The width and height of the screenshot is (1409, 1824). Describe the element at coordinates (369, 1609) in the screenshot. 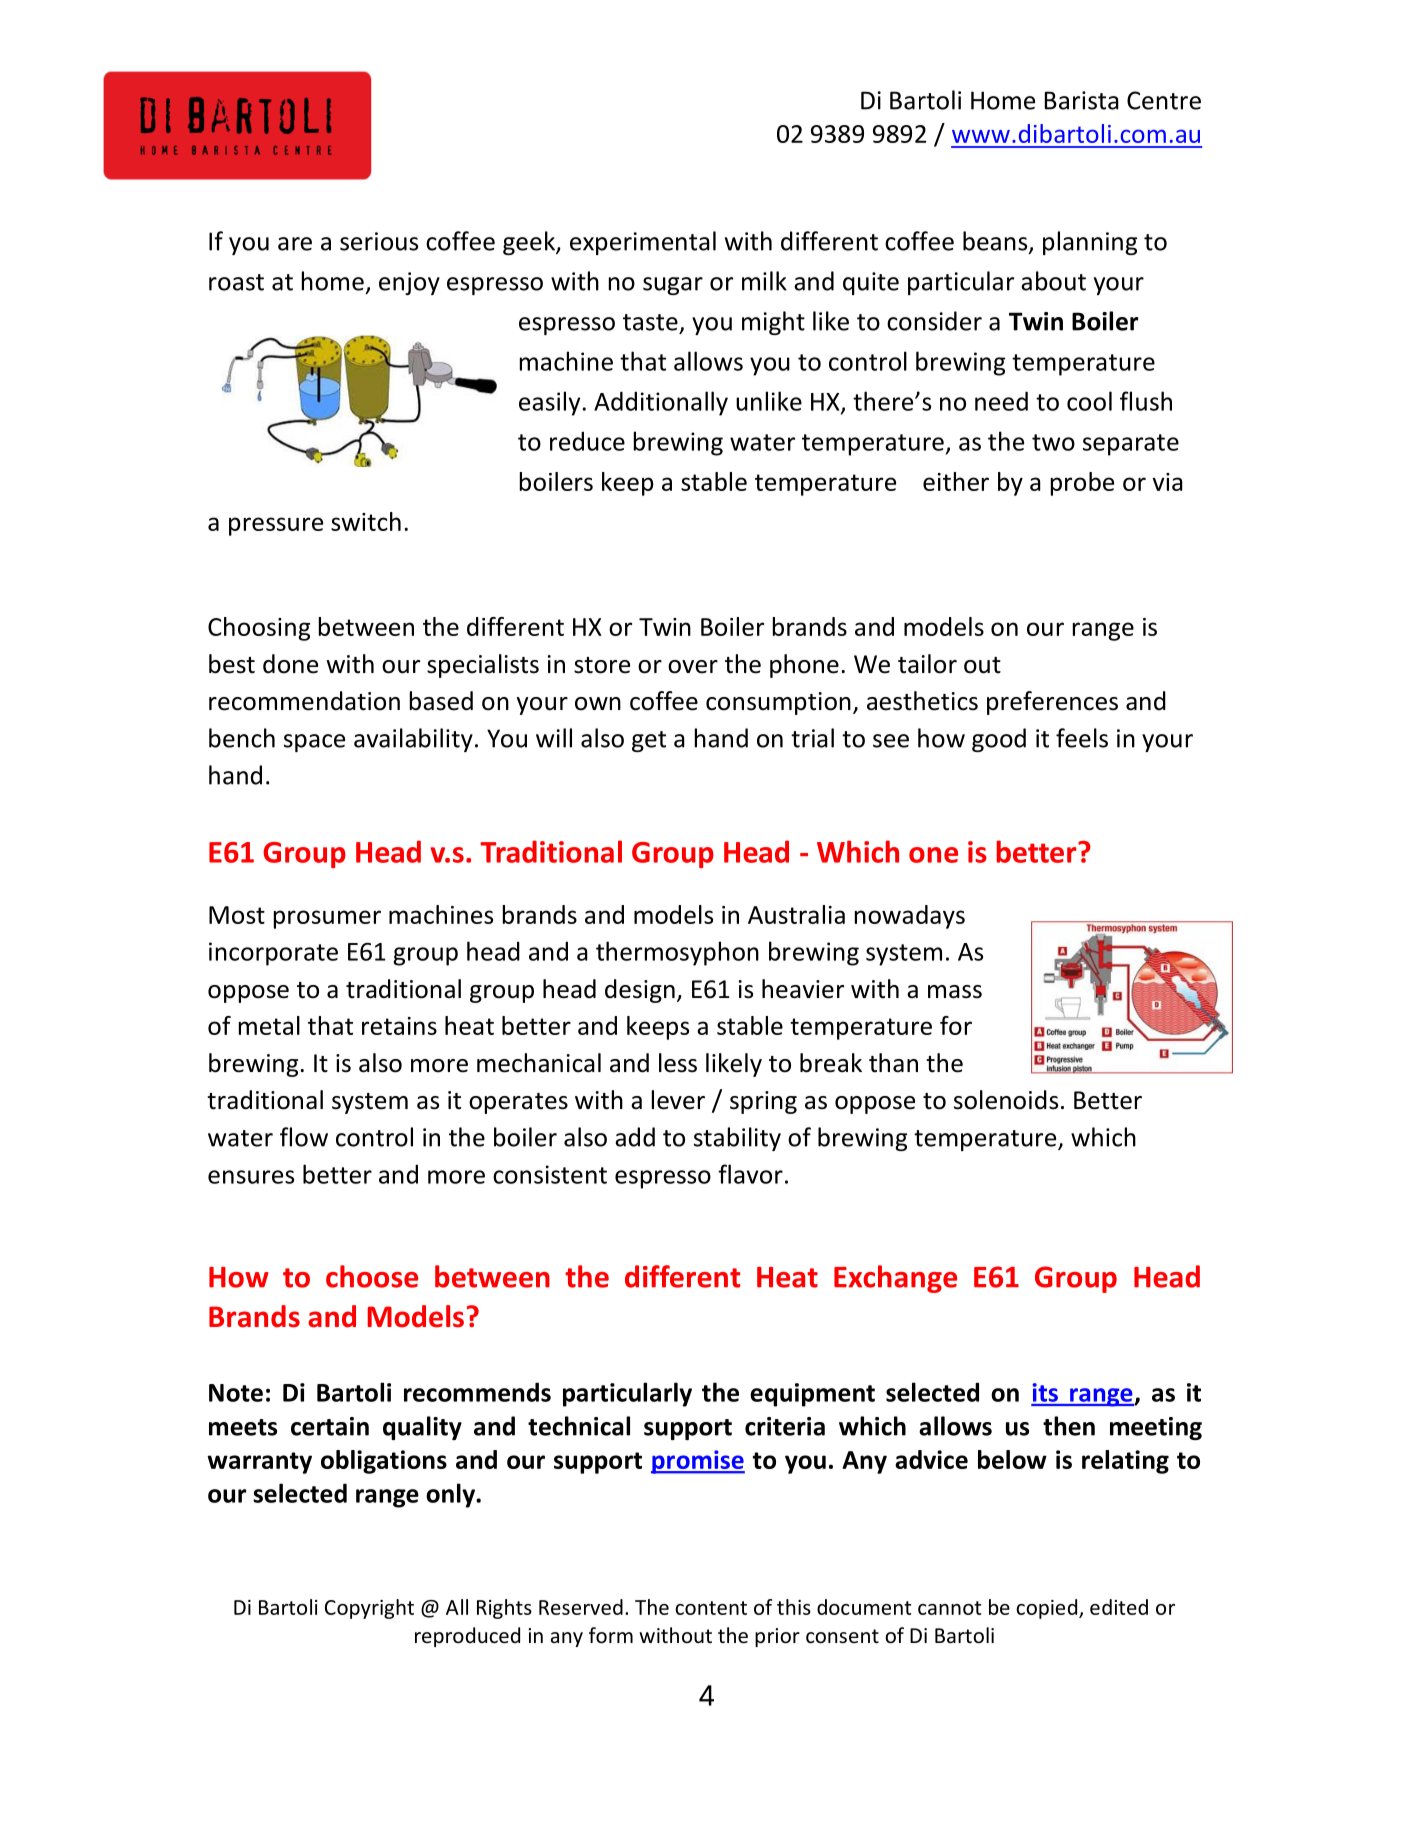

I see `Copyright` at that location.
